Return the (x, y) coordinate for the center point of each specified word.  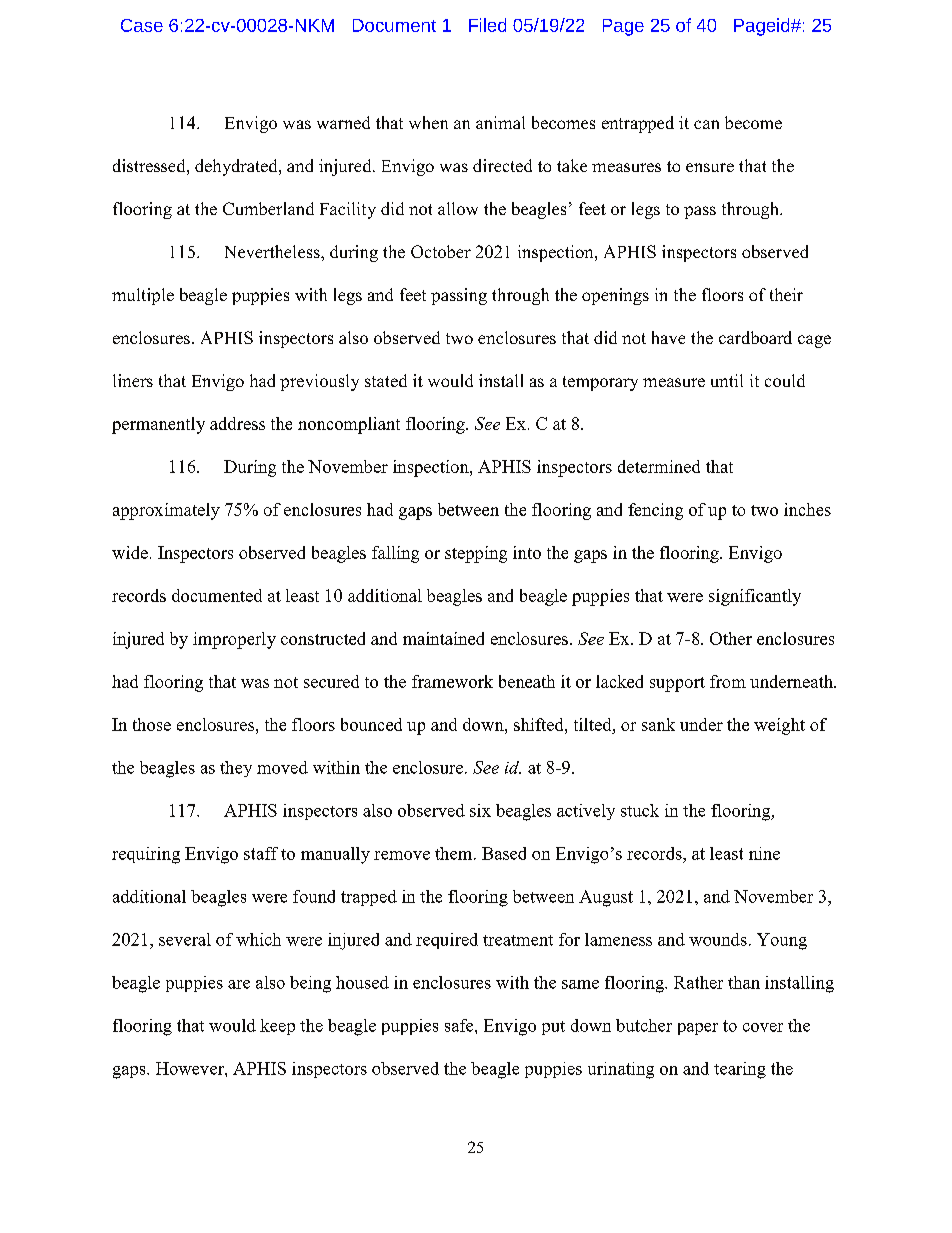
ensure (710, 167)
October (441, 251)
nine (764, 853)
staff (261, 853)
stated (386, 380)
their (786, 294)
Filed (487, 25)
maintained (443, 638)
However (191, 1068)
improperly (234, 640)
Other (731, 638)
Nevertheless (273, 251)
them (455, 853)
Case (142, 25)
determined (659, 466)
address (237, 423)
